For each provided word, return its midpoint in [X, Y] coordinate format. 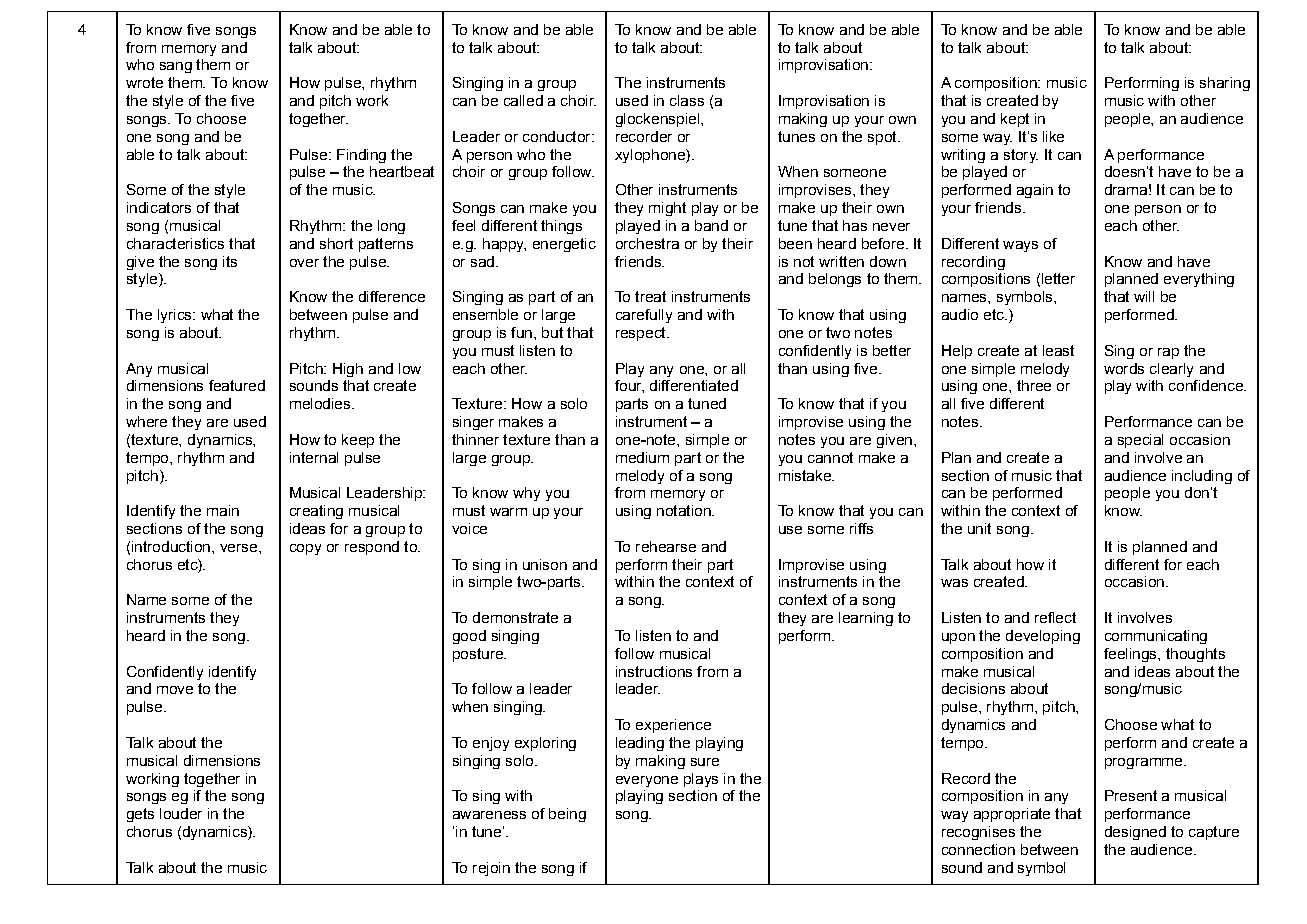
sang [176, 67]
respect [642, 334]
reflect [1055, 617]
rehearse [666, 546]
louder [181, 813]
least [1058, 350]
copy [305, 549]
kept [1015, 120]
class [687, 100]
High [348, 370]
